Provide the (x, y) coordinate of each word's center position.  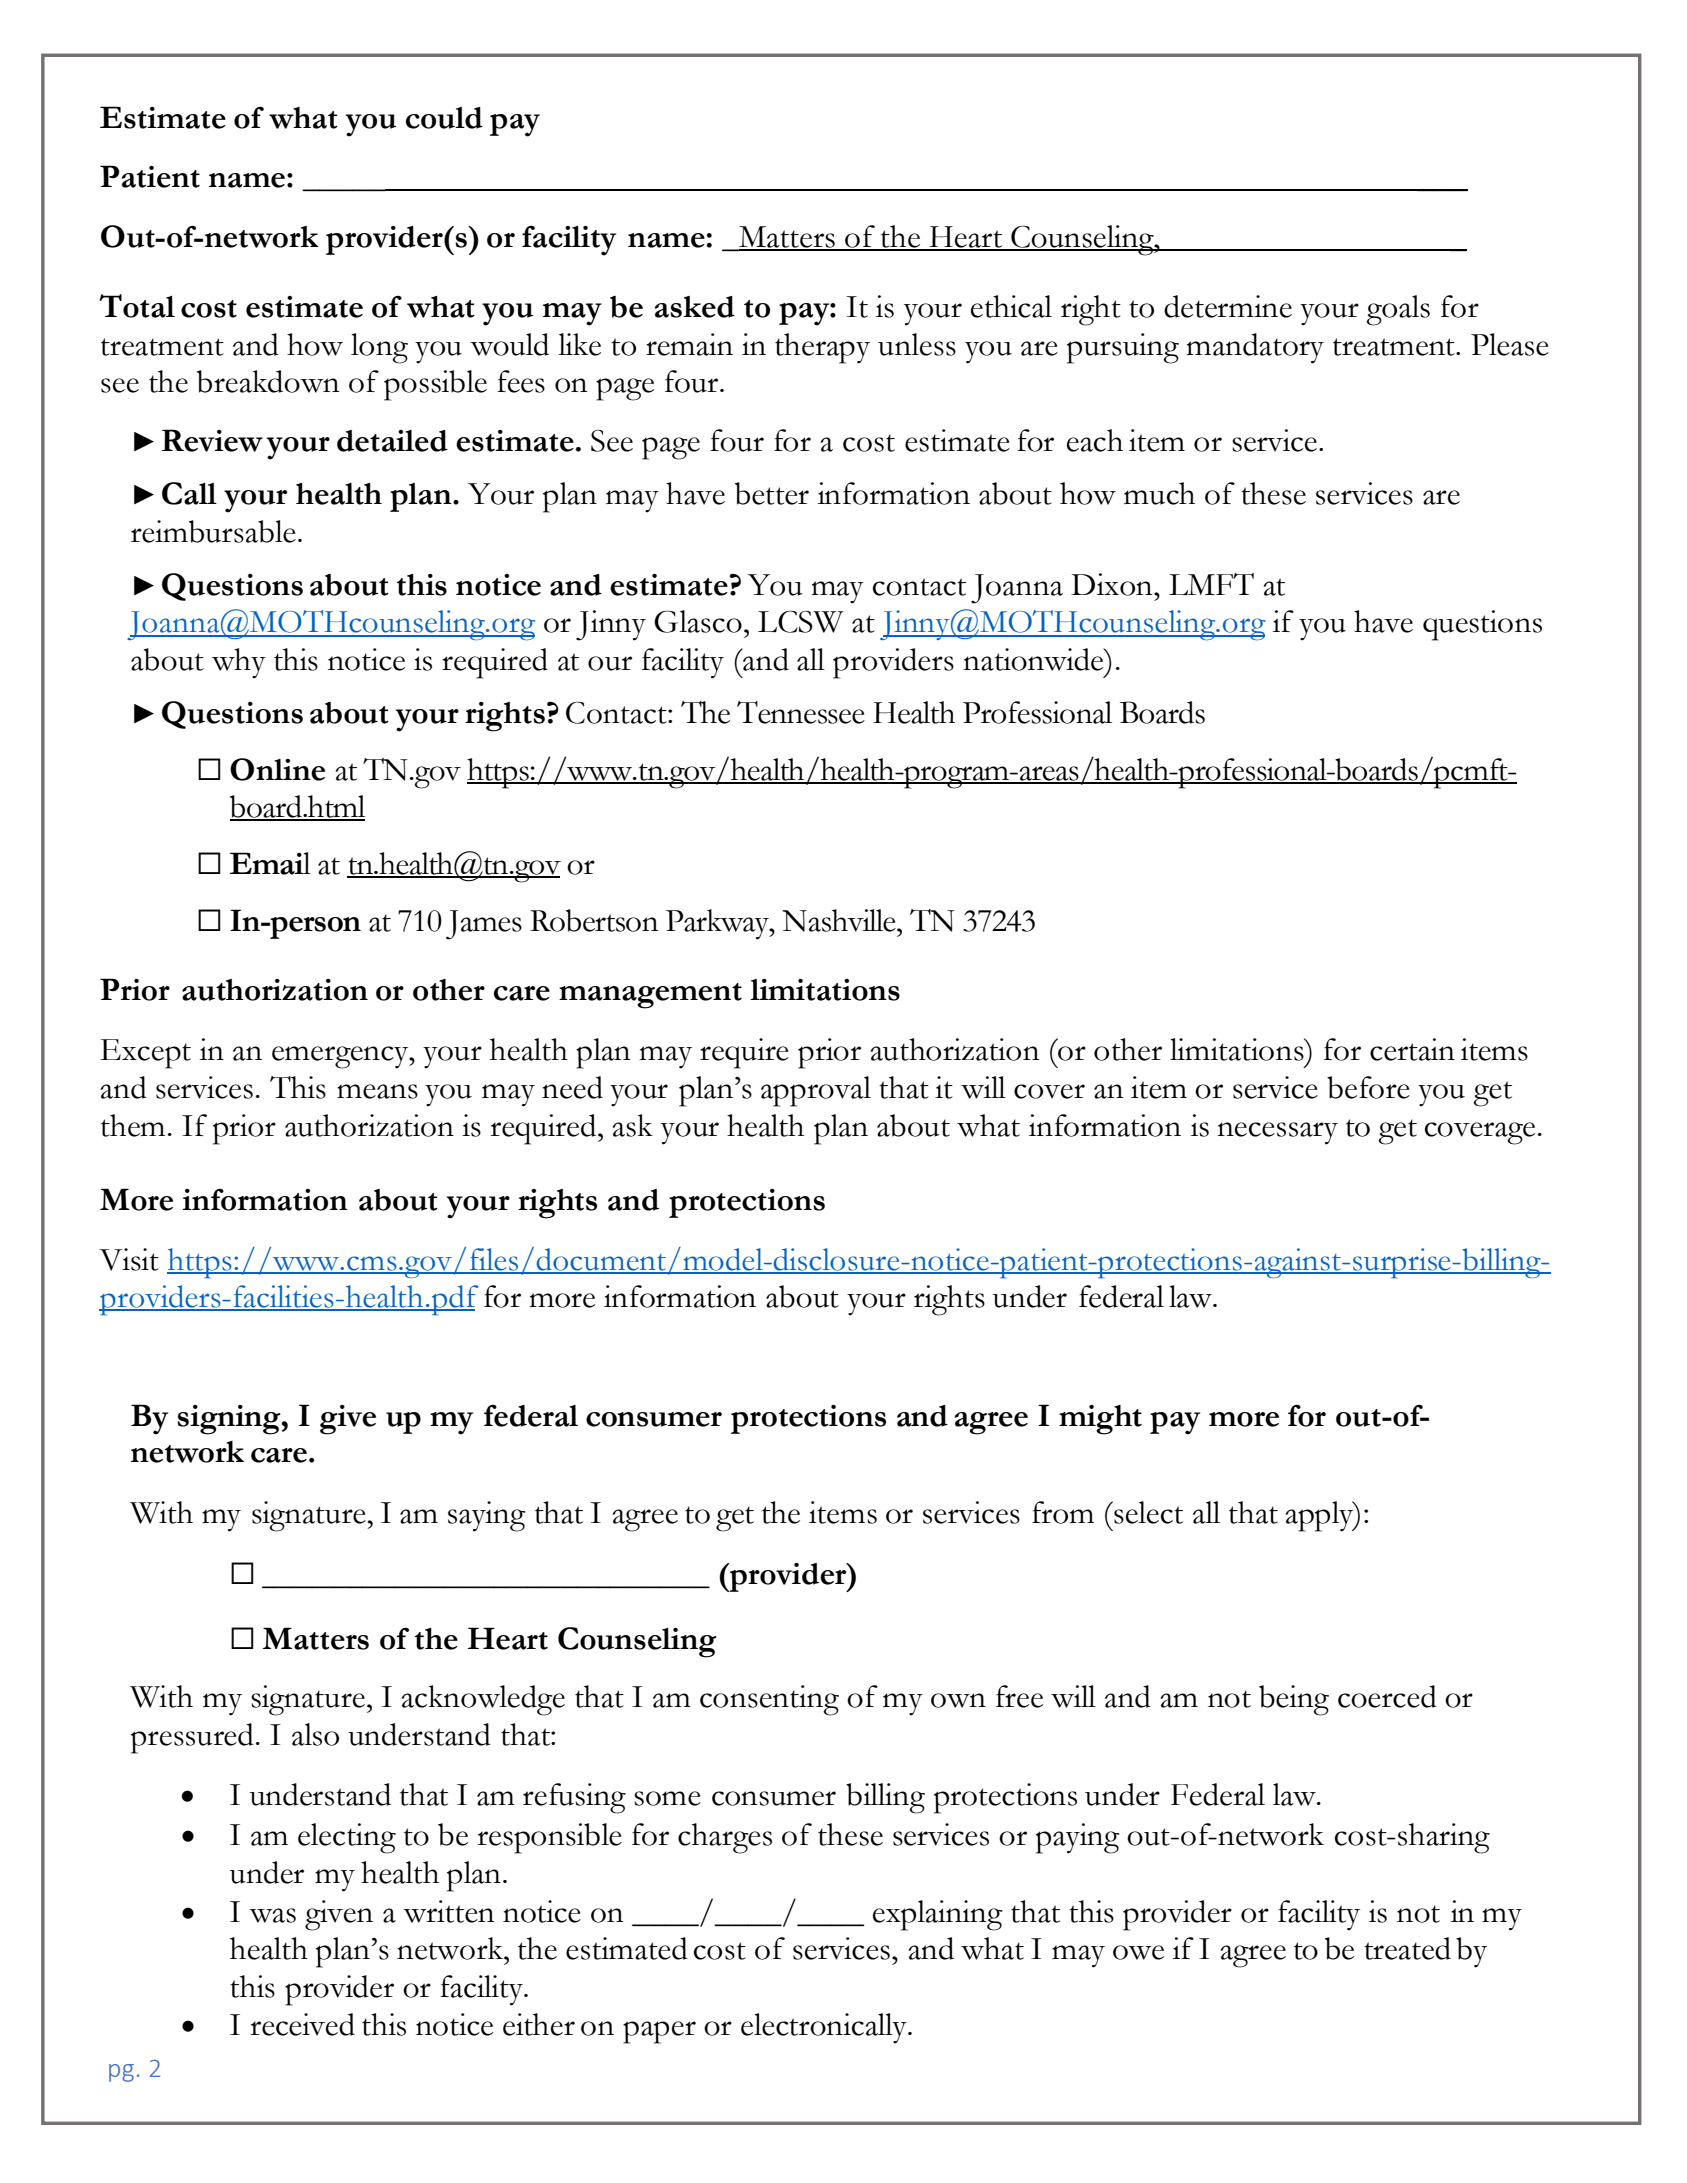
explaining (938, 1915)
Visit (129, 1259)
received (302, 2024)
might (1100, 1420)
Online (277, 769)
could (444, 118)
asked (695, 307)
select (1147, 1512)
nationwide (1034, 659)
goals (1398, 310)
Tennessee (801, 712)
